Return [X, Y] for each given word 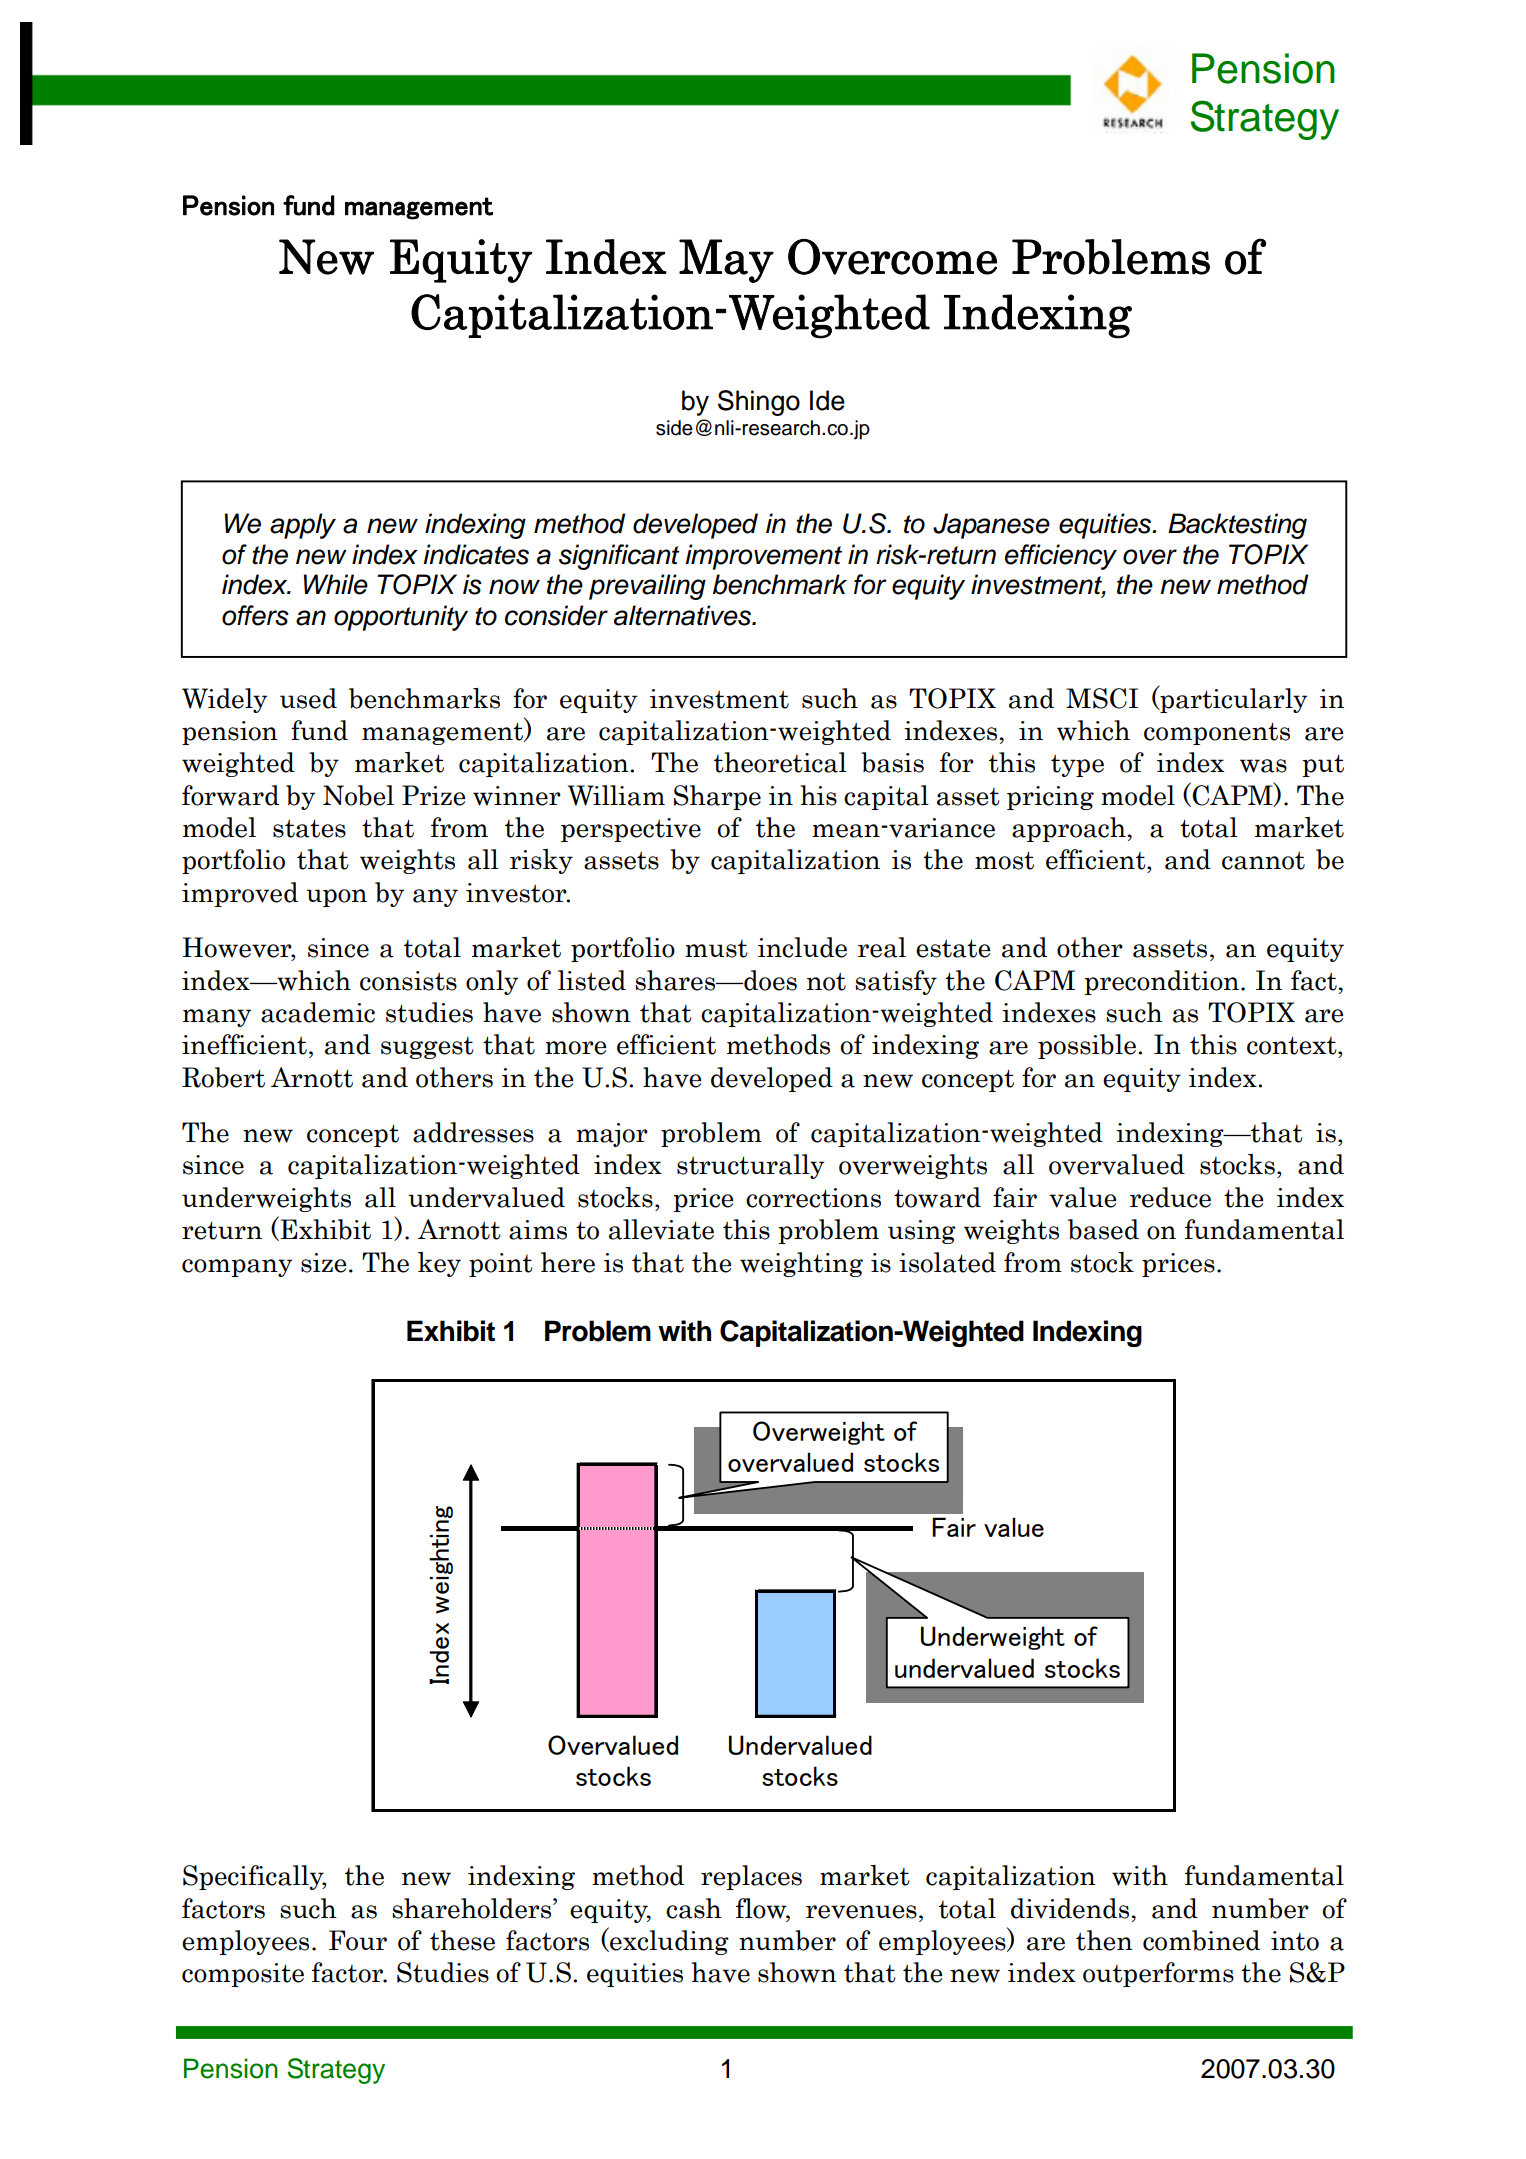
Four [358, 1940]
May [726, 261]
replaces [751, 1877]
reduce [1170, 1197]
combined [1201, 1940]
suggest [427, 1048]
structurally [750, 1166]
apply [303, 526]
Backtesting [1237, 526]
